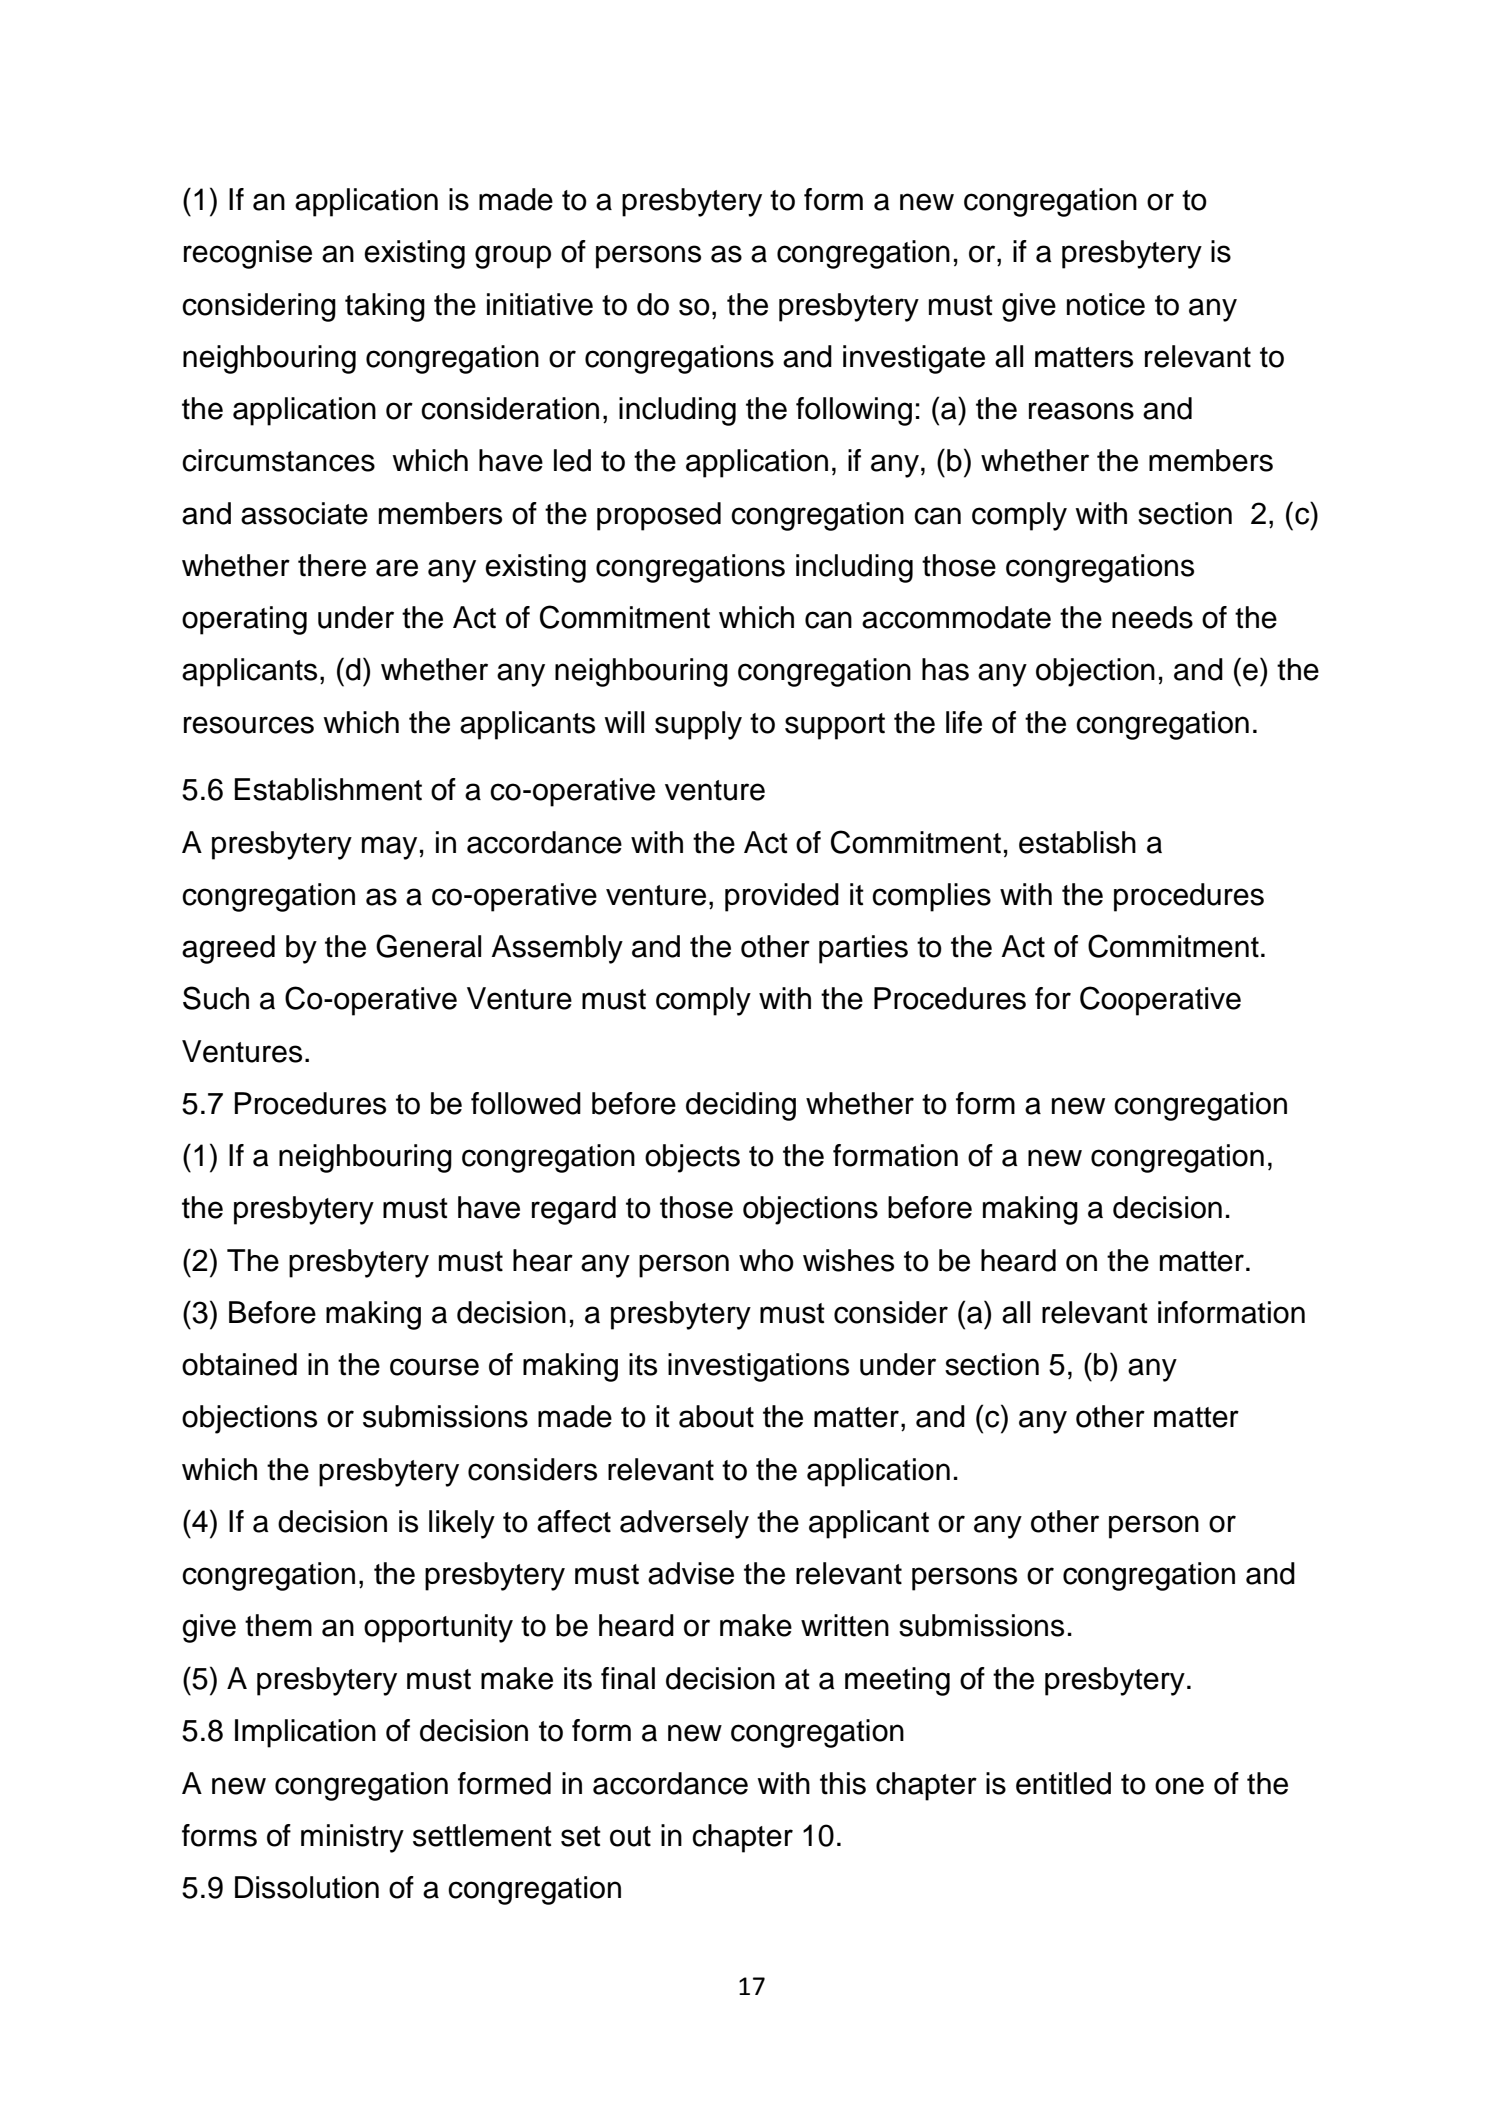 The image size is (1503, 2126). I want to click on Such, so click(216, 998).
